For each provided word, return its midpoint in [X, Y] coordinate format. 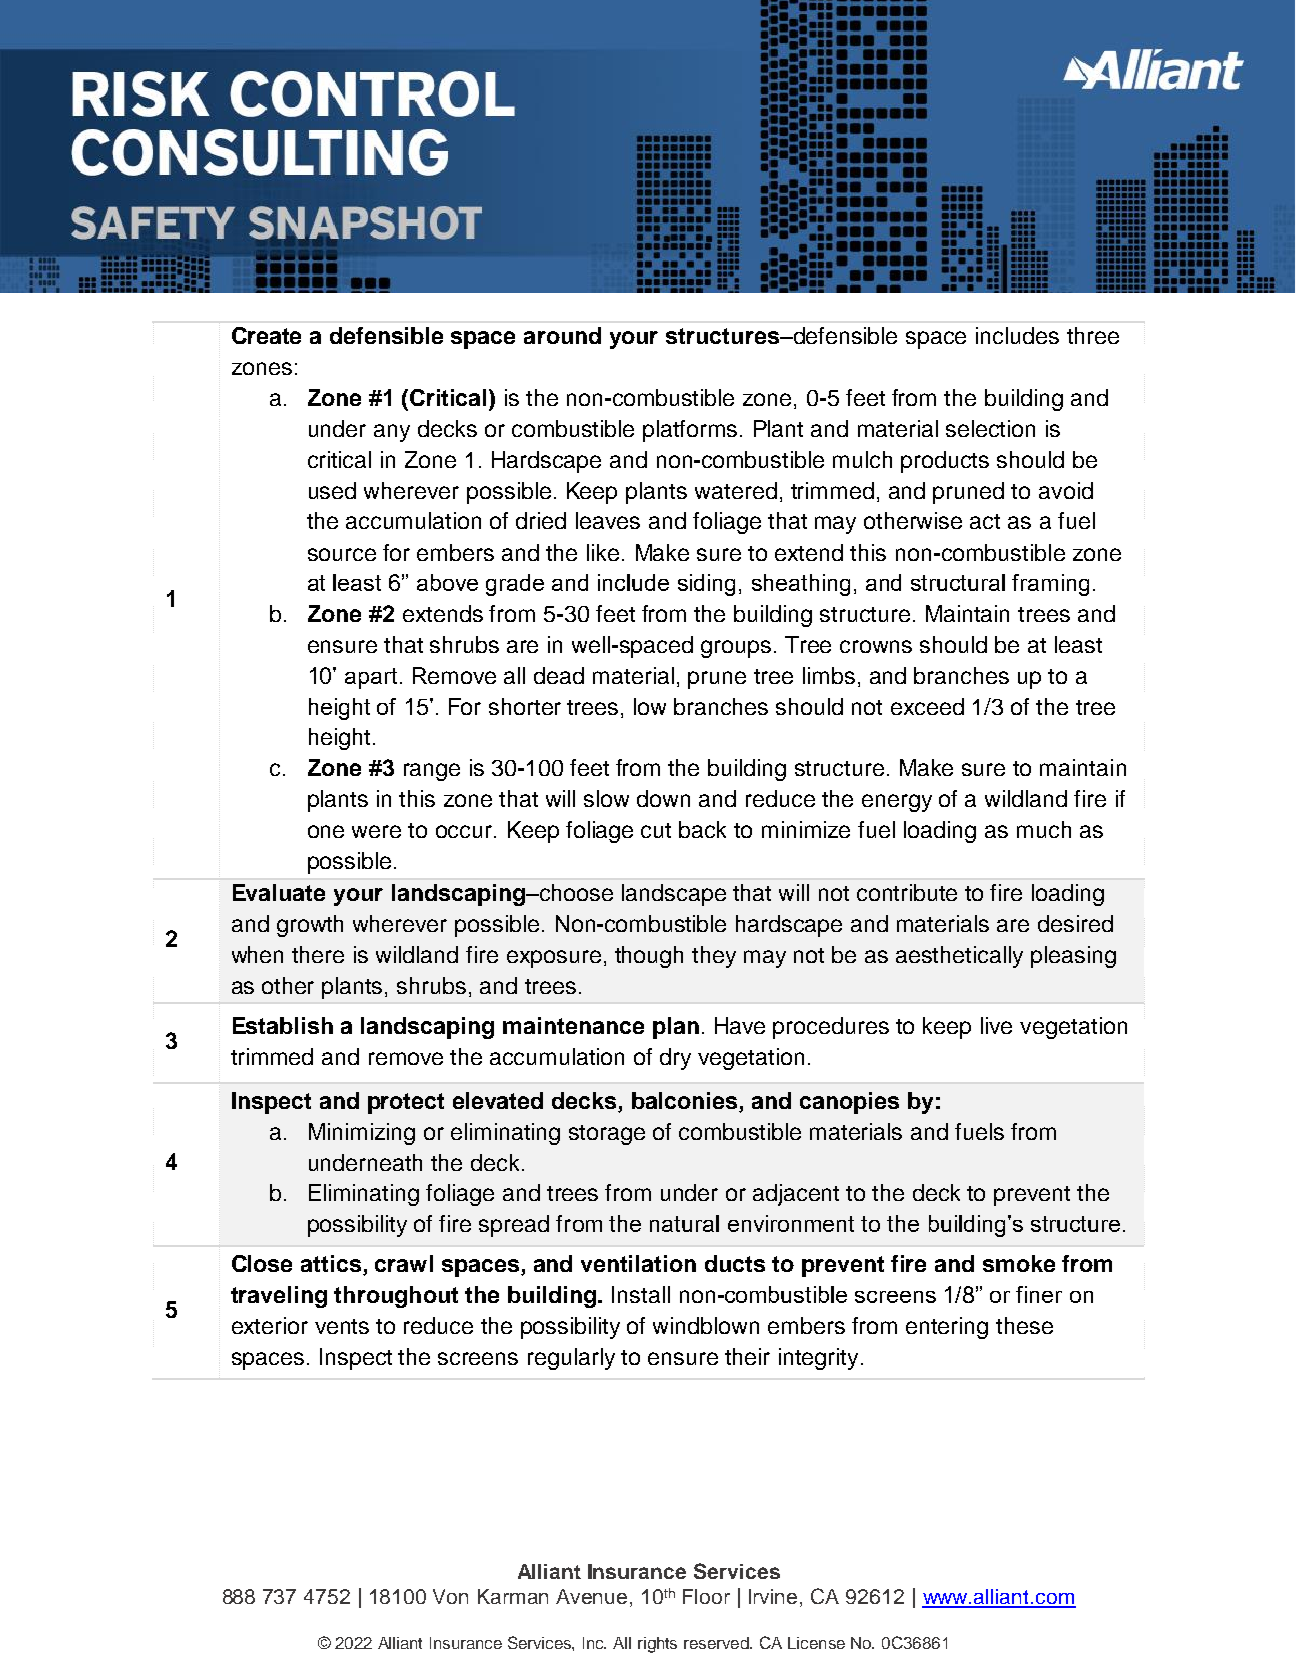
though [649, 957]
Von [450, 1596]
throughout [396, 1297]
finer [1039, 1294]
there [318, 954]
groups [736, 649]
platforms [690, 431]
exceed [927, 706]
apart [371, 678]
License [816, 1643]
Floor [706, 1596]
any [392, 433]
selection [990, 428]
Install [641, 1294]
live [996, 1025]
